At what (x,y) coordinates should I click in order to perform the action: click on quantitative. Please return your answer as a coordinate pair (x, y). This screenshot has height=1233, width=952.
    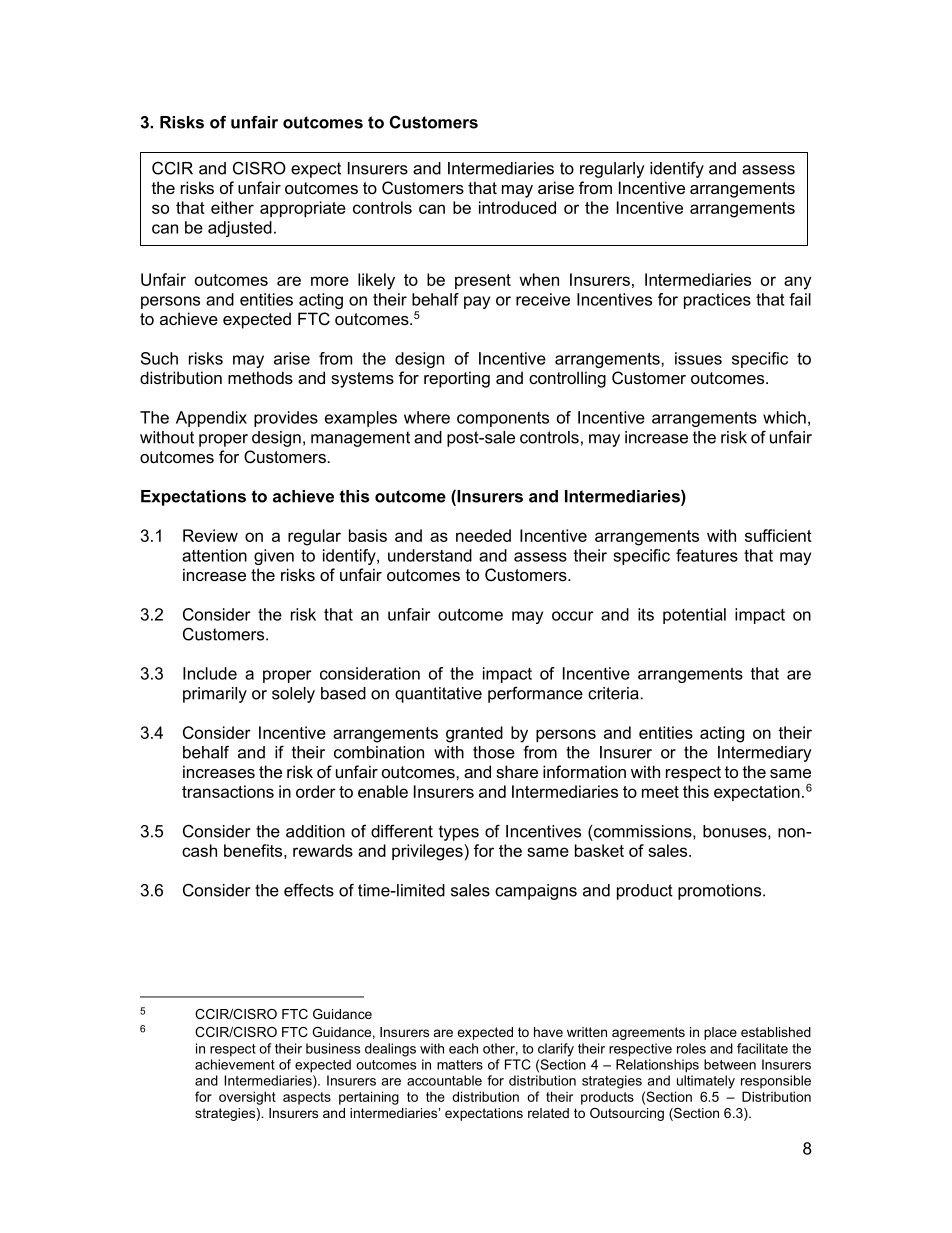
    Looking at the image, I should click on (438, 695).
